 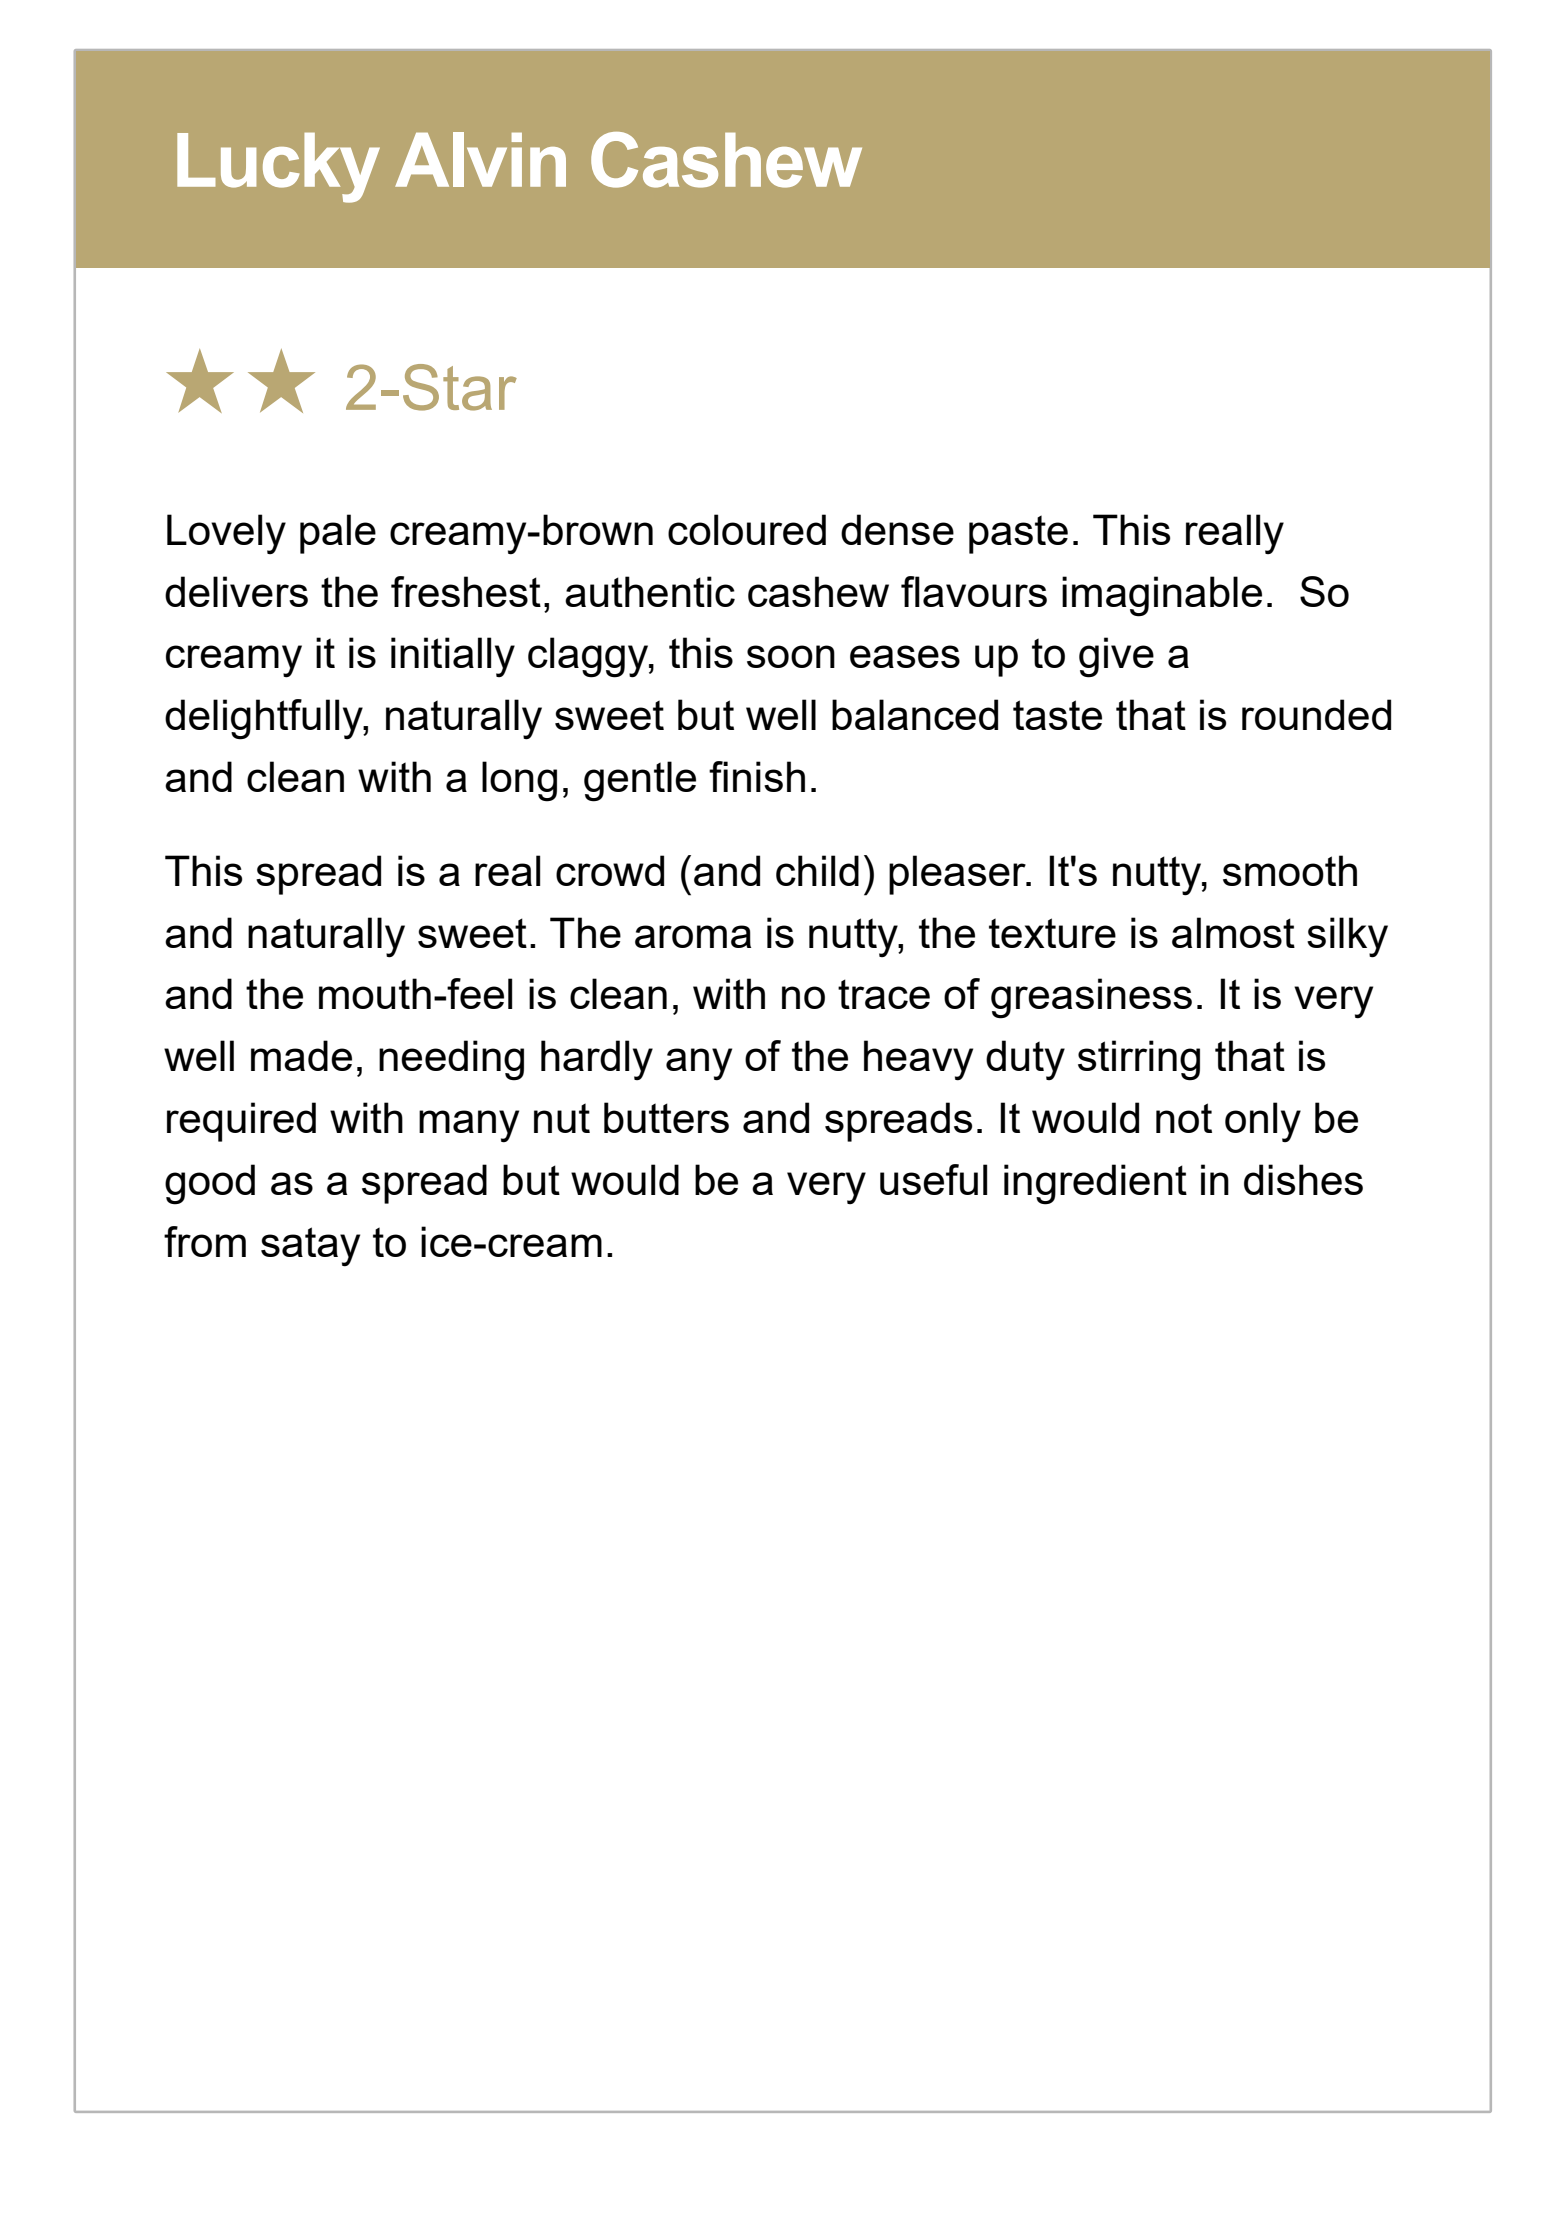 I want to click on useful, so click(x=933, y=1179).
